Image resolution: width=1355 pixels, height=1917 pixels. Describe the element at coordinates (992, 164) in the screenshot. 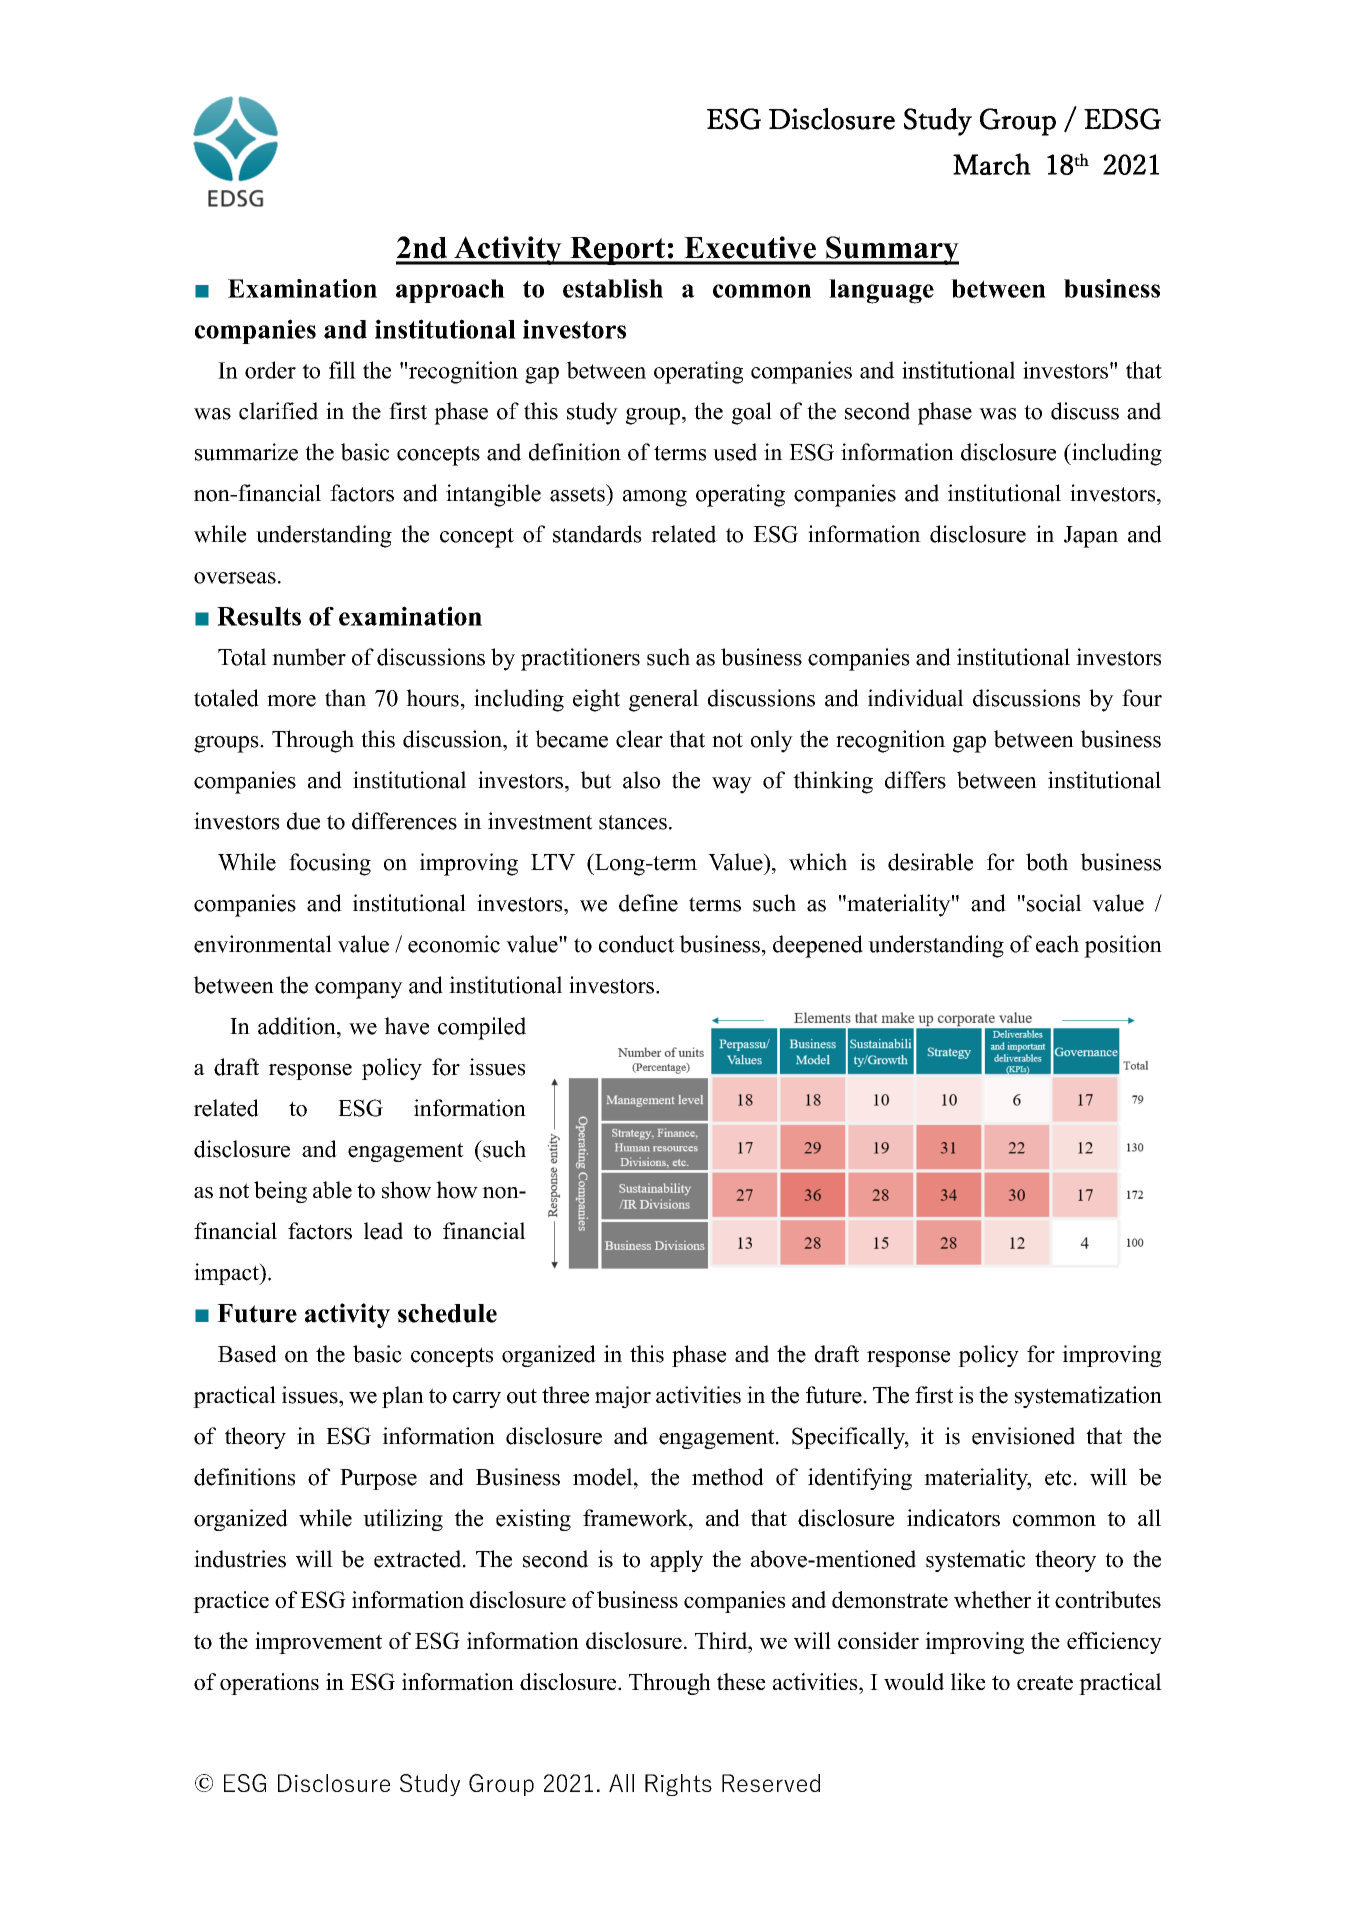

I see `March` at that location.
